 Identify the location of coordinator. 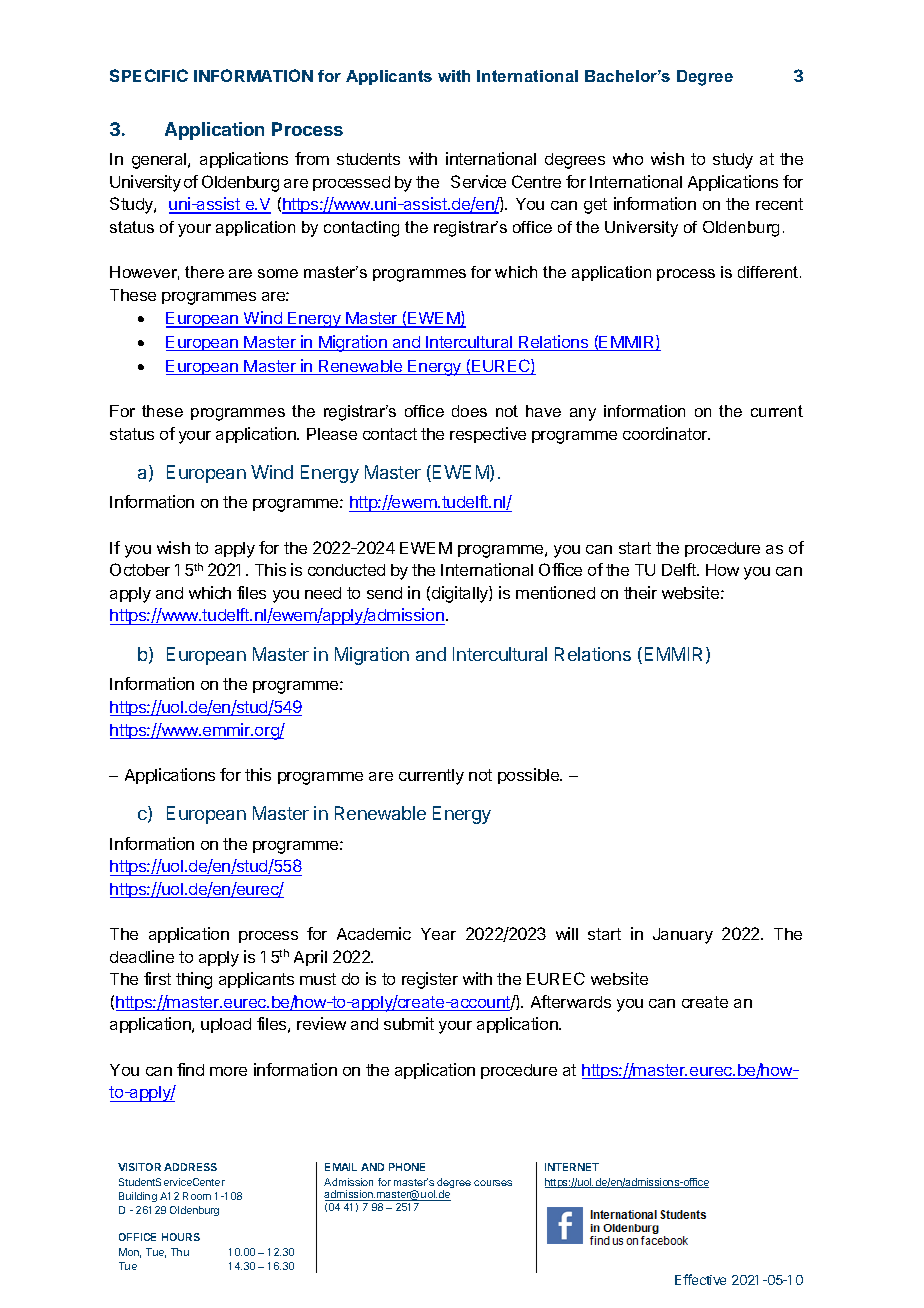
(666, 433).
